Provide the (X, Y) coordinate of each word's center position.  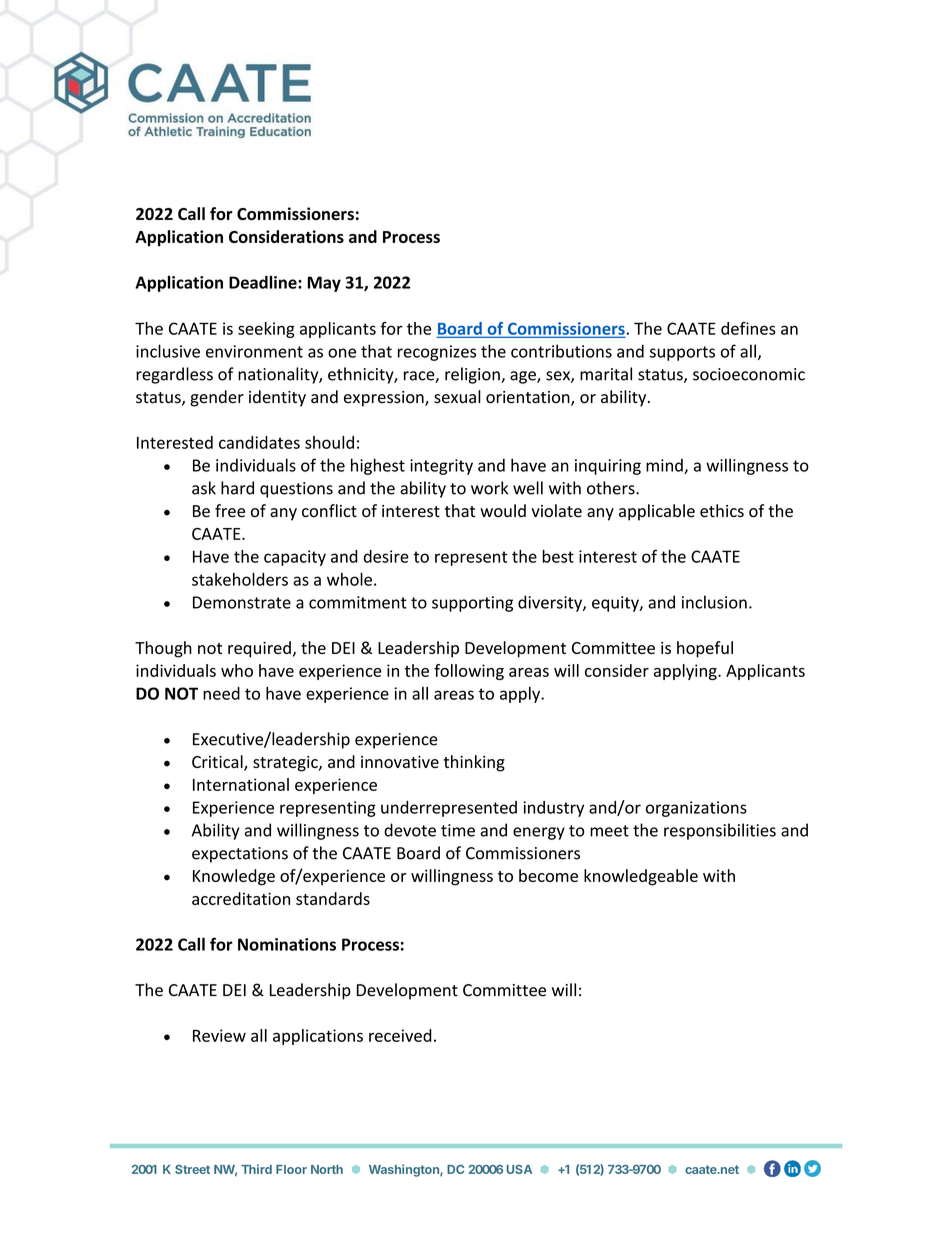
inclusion (714, 602)
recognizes (437, 353)
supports (682, 353)
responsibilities (720, 831)
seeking (266, 330)
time (458, 830)
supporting (472, 604)
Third (256, 1169)
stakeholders (240, 579)
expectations (240, 855)
